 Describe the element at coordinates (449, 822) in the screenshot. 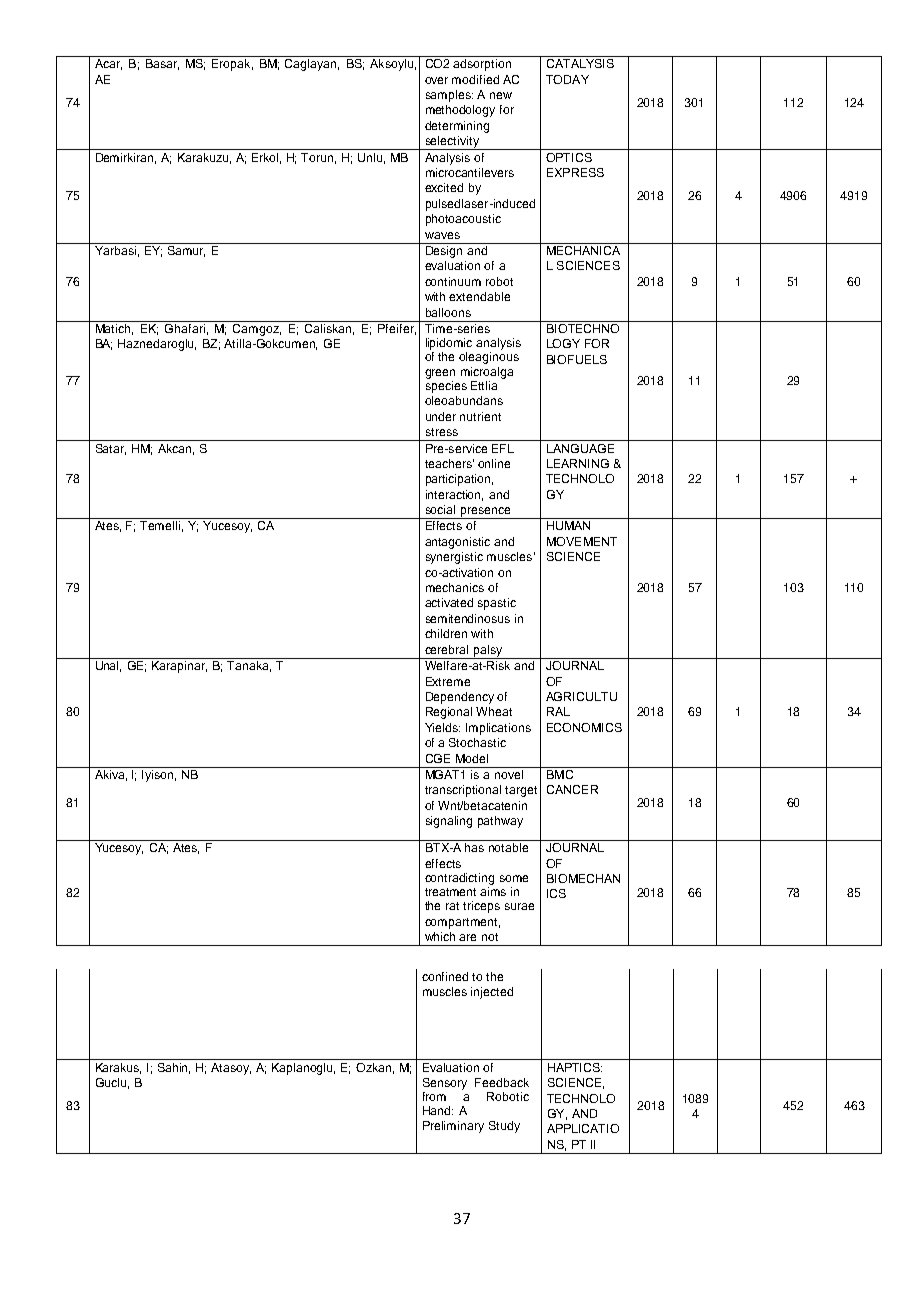

I see `signaling` at that location.
